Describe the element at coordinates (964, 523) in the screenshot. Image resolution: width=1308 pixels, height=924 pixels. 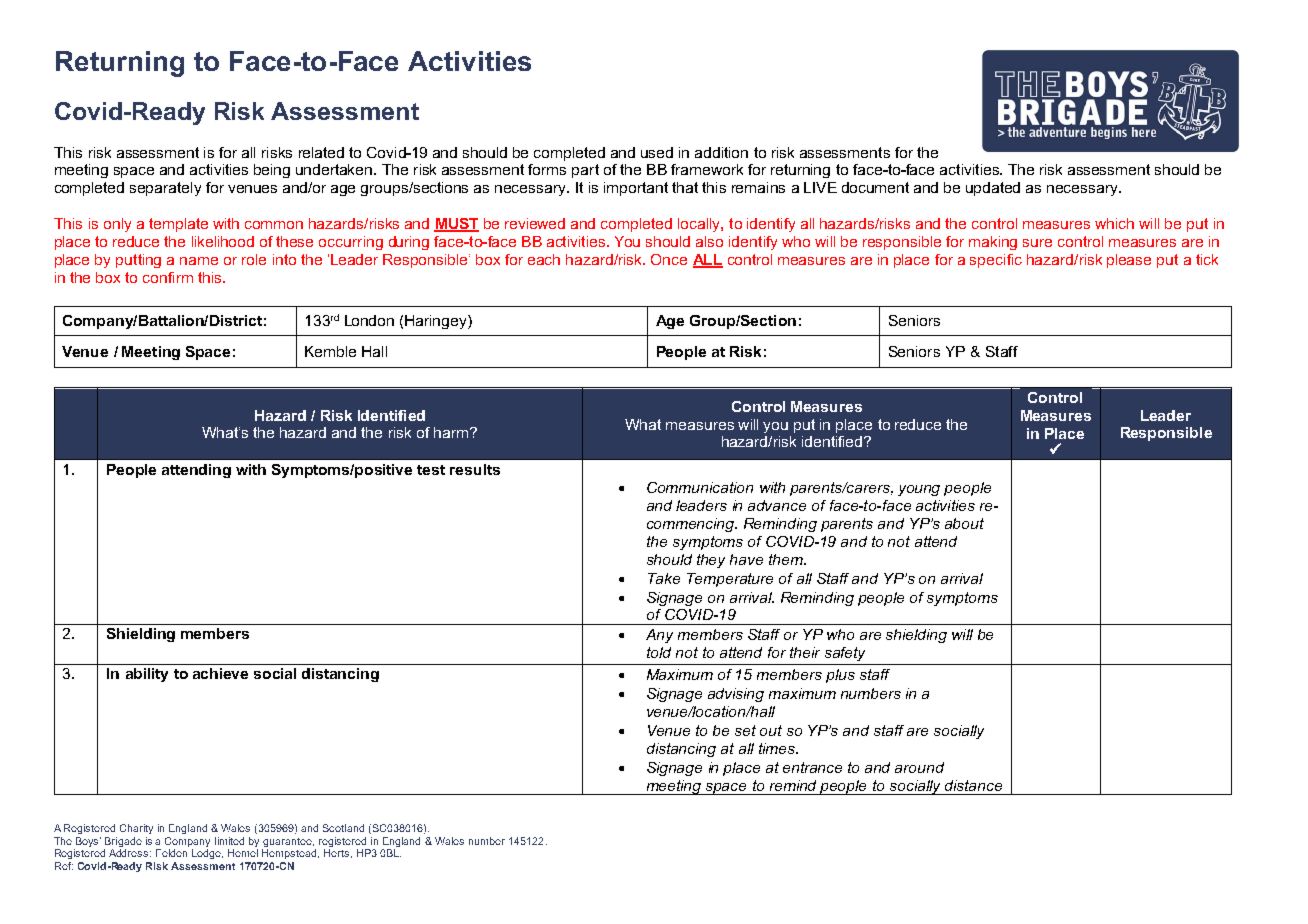
I see `about` at that location.
